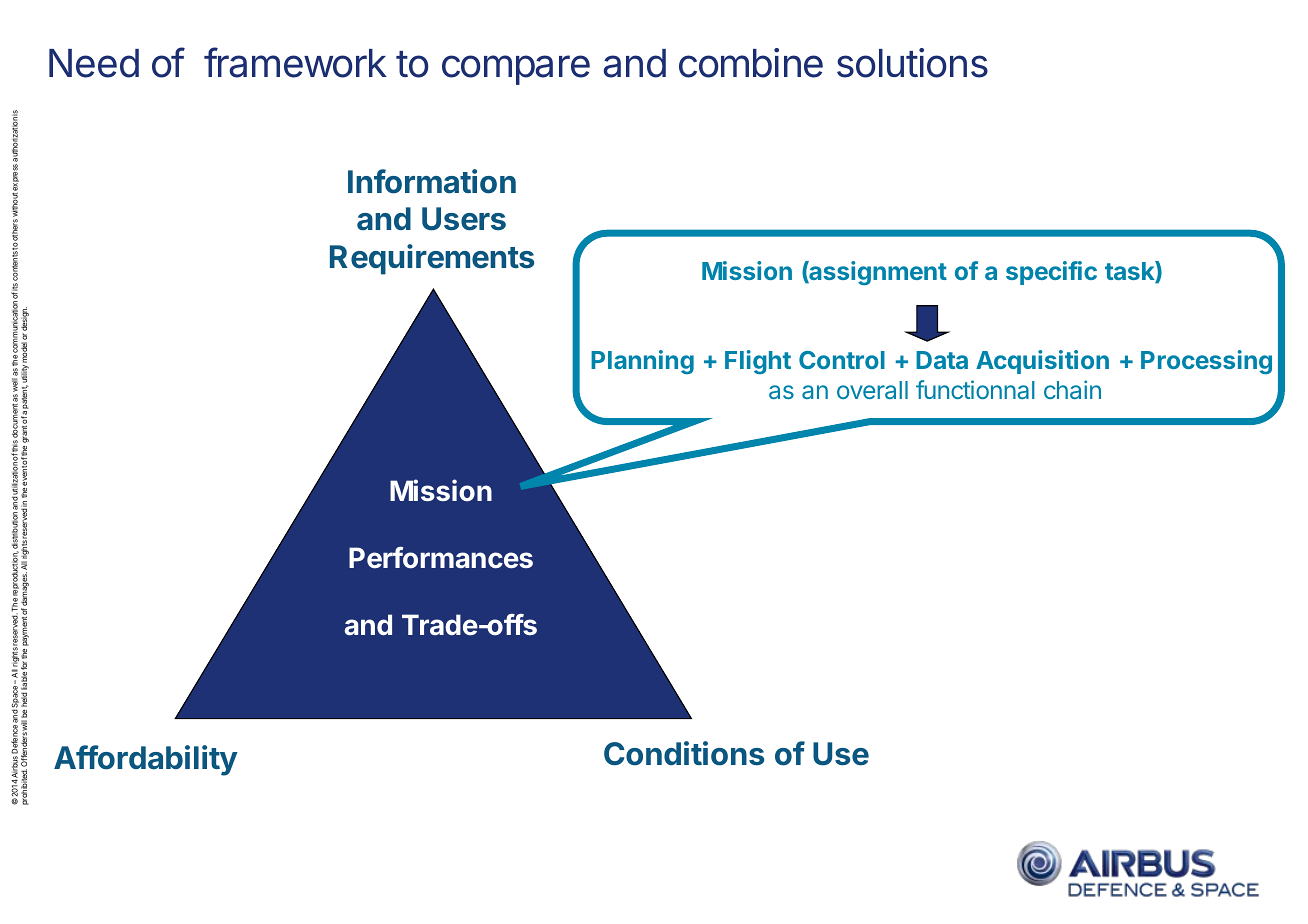 The height and width of the image is (924, 1308). I want to click on Planning, so click(642, 362).
